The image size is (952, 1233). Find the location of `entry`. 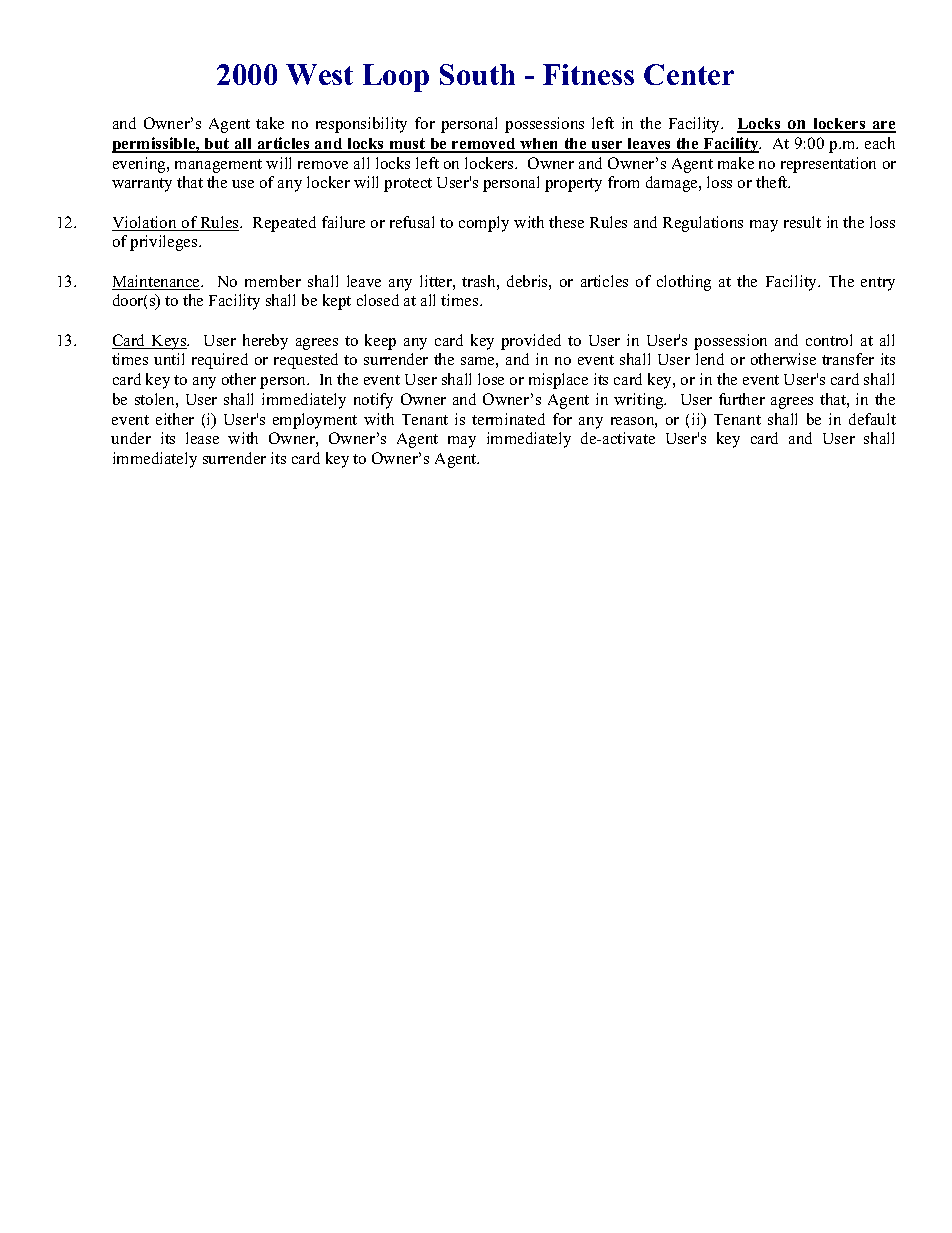

entry is located at coordinates (878, 284).
